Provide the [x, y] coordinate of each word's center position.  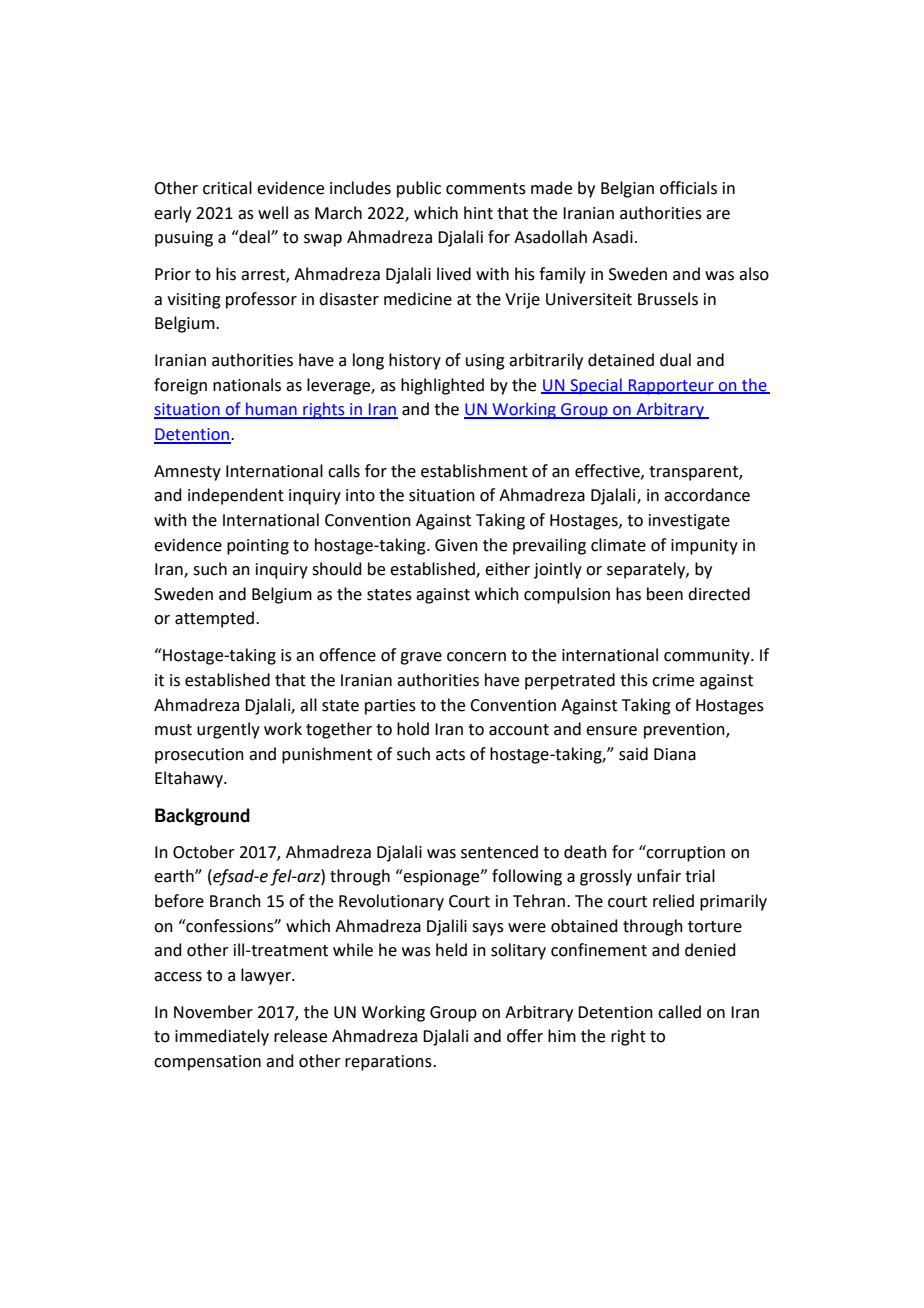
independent [236, 496]
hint [478, 213]
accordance [707, 495]
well [273, 213]
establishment [474, 471]
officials [688, 188]
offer [525, 1036]
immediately [222, 1037]
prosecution [199, 756]
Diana [675, 754]
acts [450, 755]
